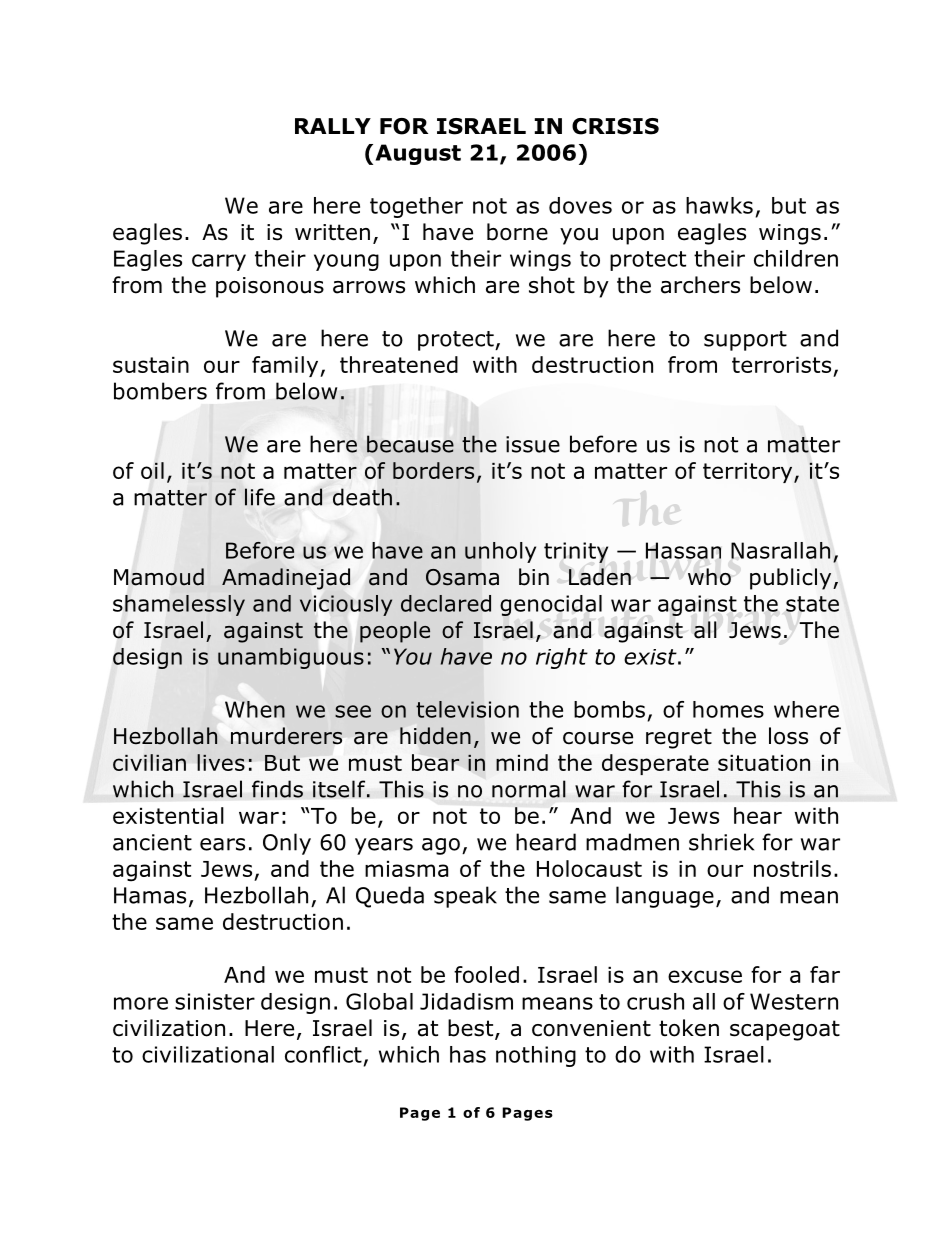 This page has width=952, height=1233. I want to click on RALLY, so click(333, 126).
